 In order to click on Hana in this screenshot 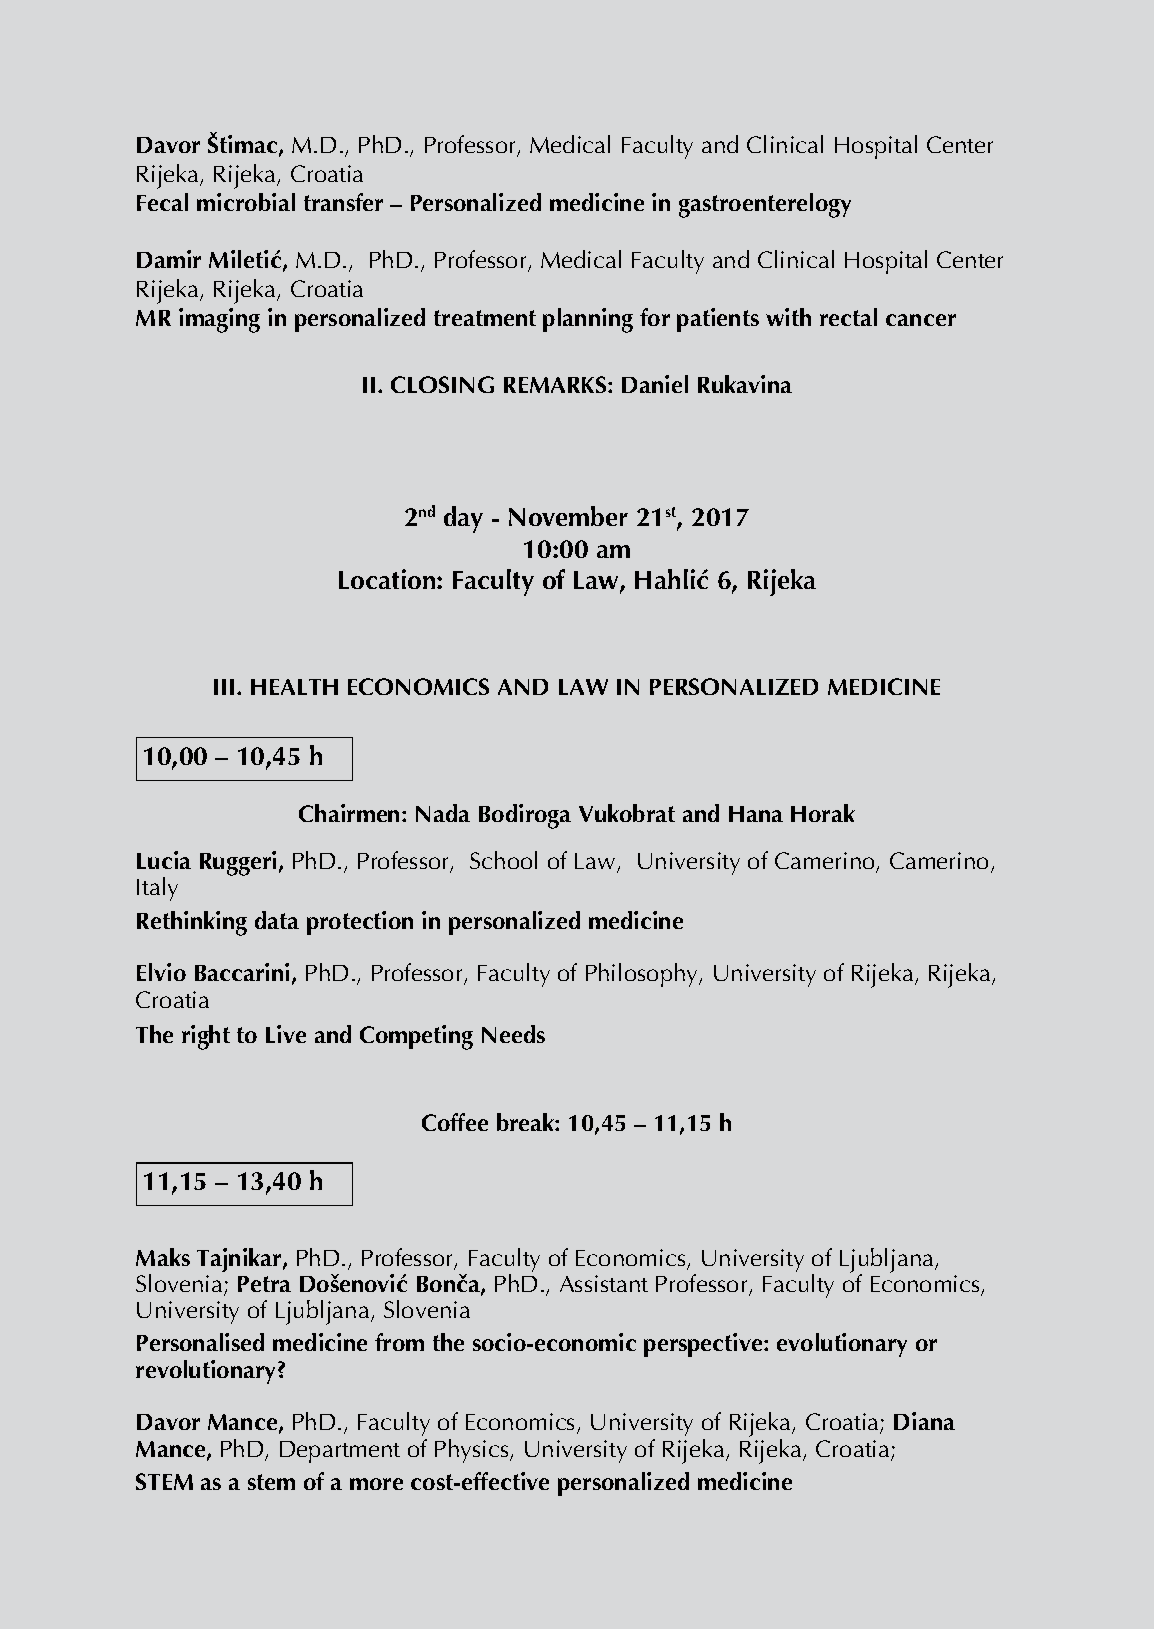, I will do `click(756, 814)`.
